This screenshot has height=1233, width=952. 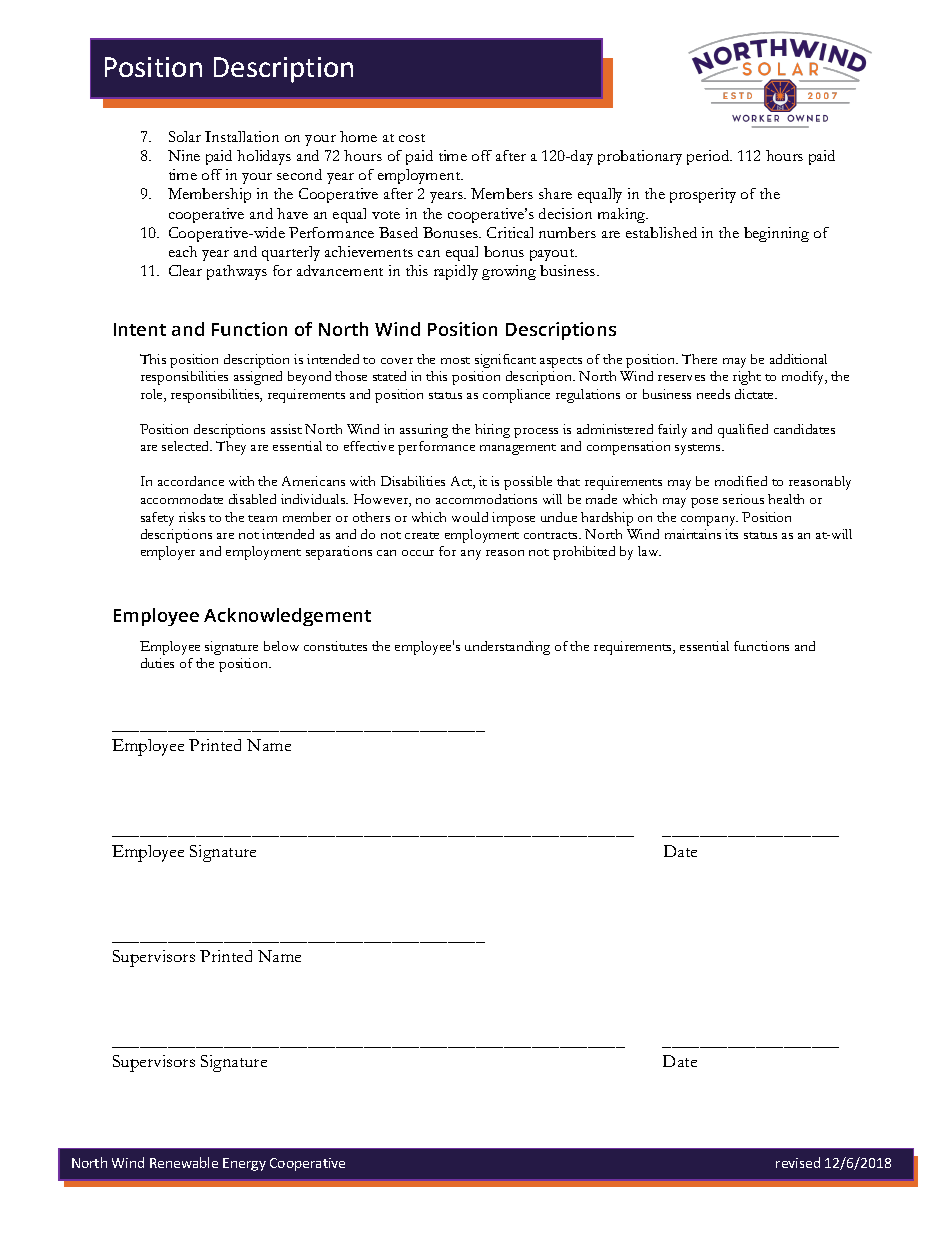 I want to click on beginning, so click(x=776, y=234).
